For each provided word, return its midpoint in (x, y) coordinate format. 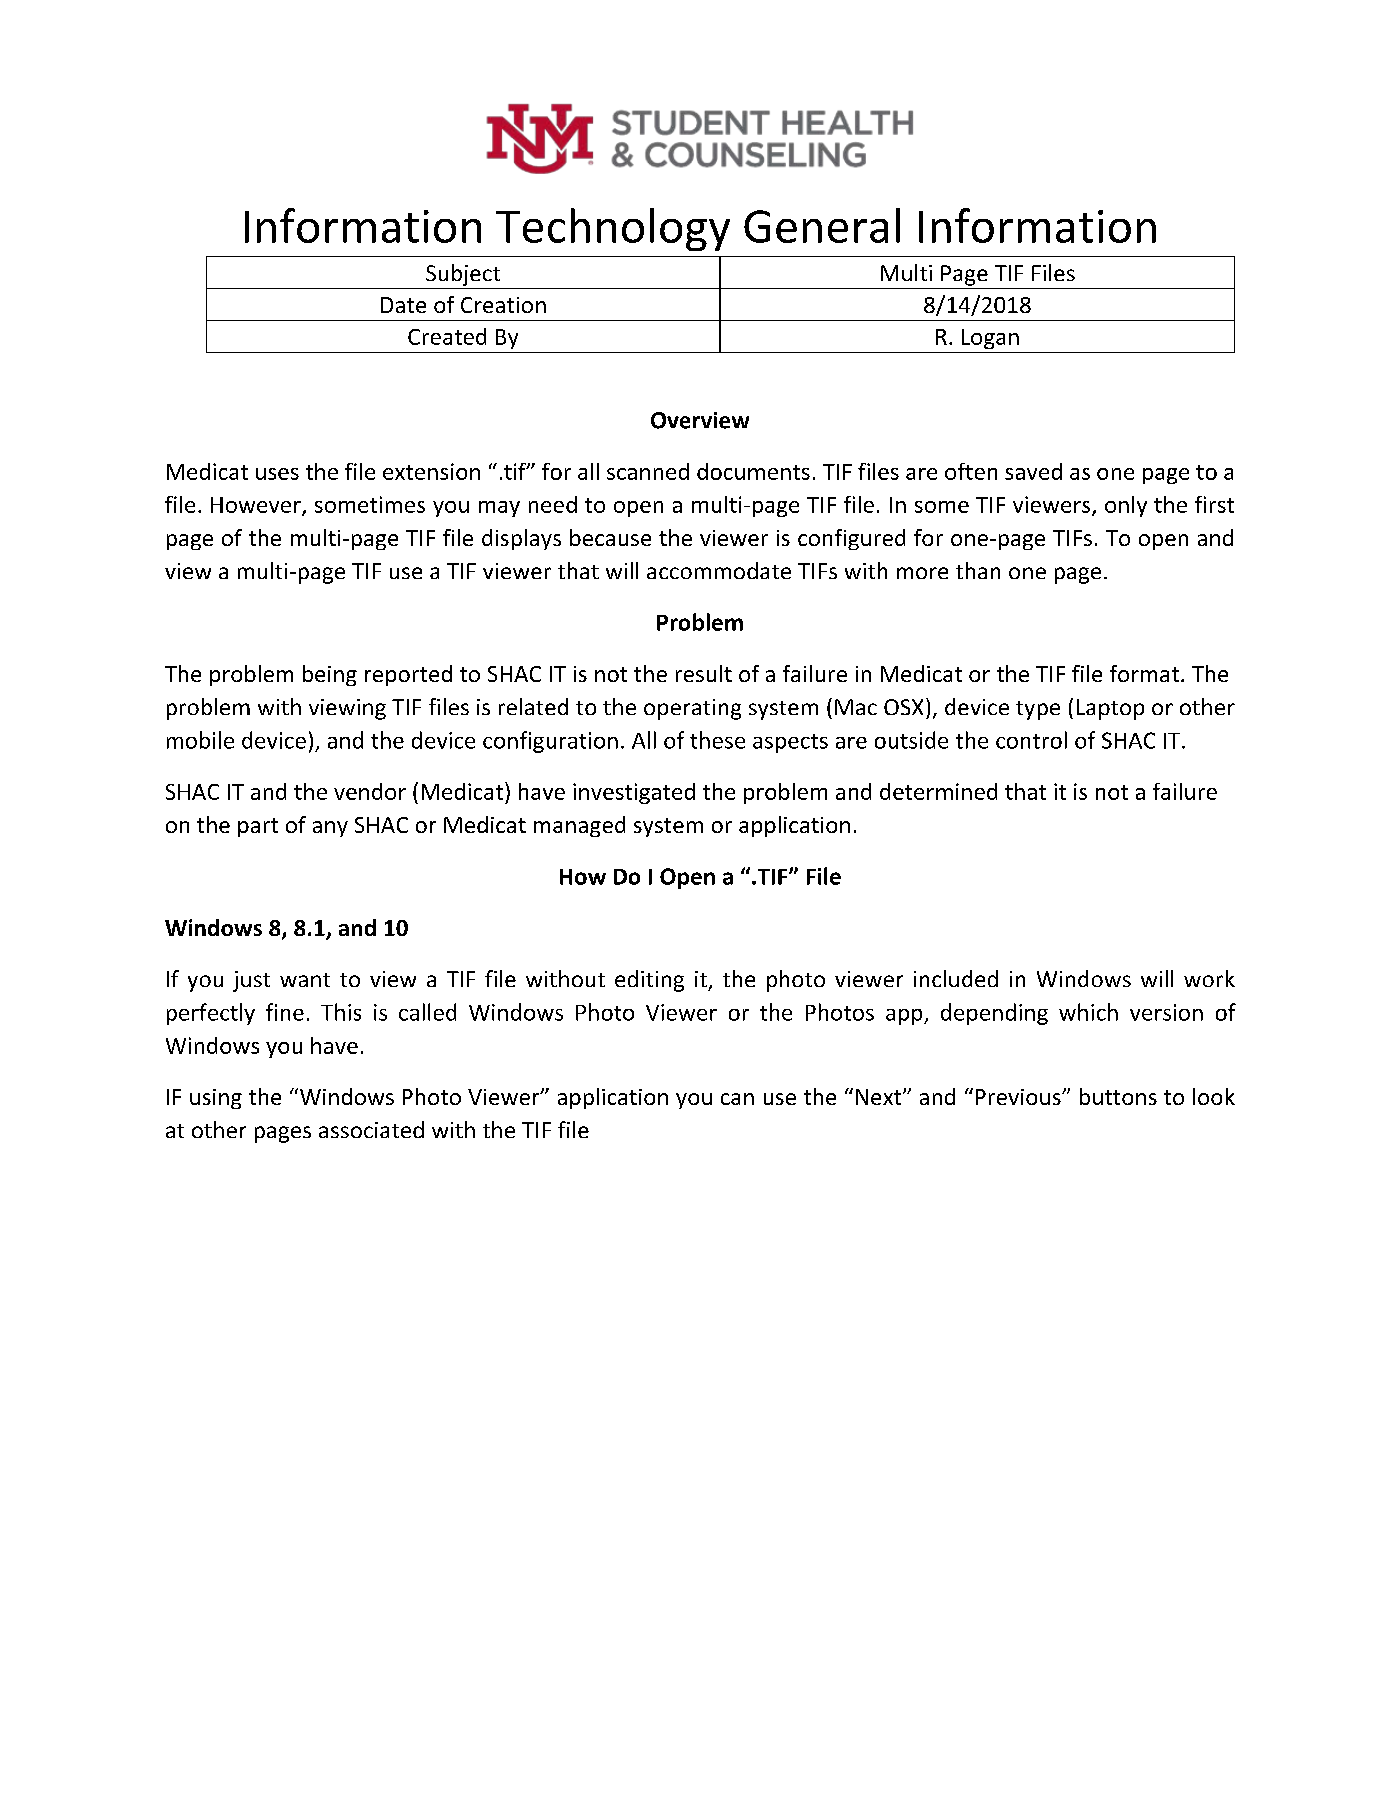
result (704, 673)
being (330, 675)
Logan (990, 339)
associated (371, 1129)
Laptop (1110, 709)
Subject (463, 275)
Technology (613, 229)
